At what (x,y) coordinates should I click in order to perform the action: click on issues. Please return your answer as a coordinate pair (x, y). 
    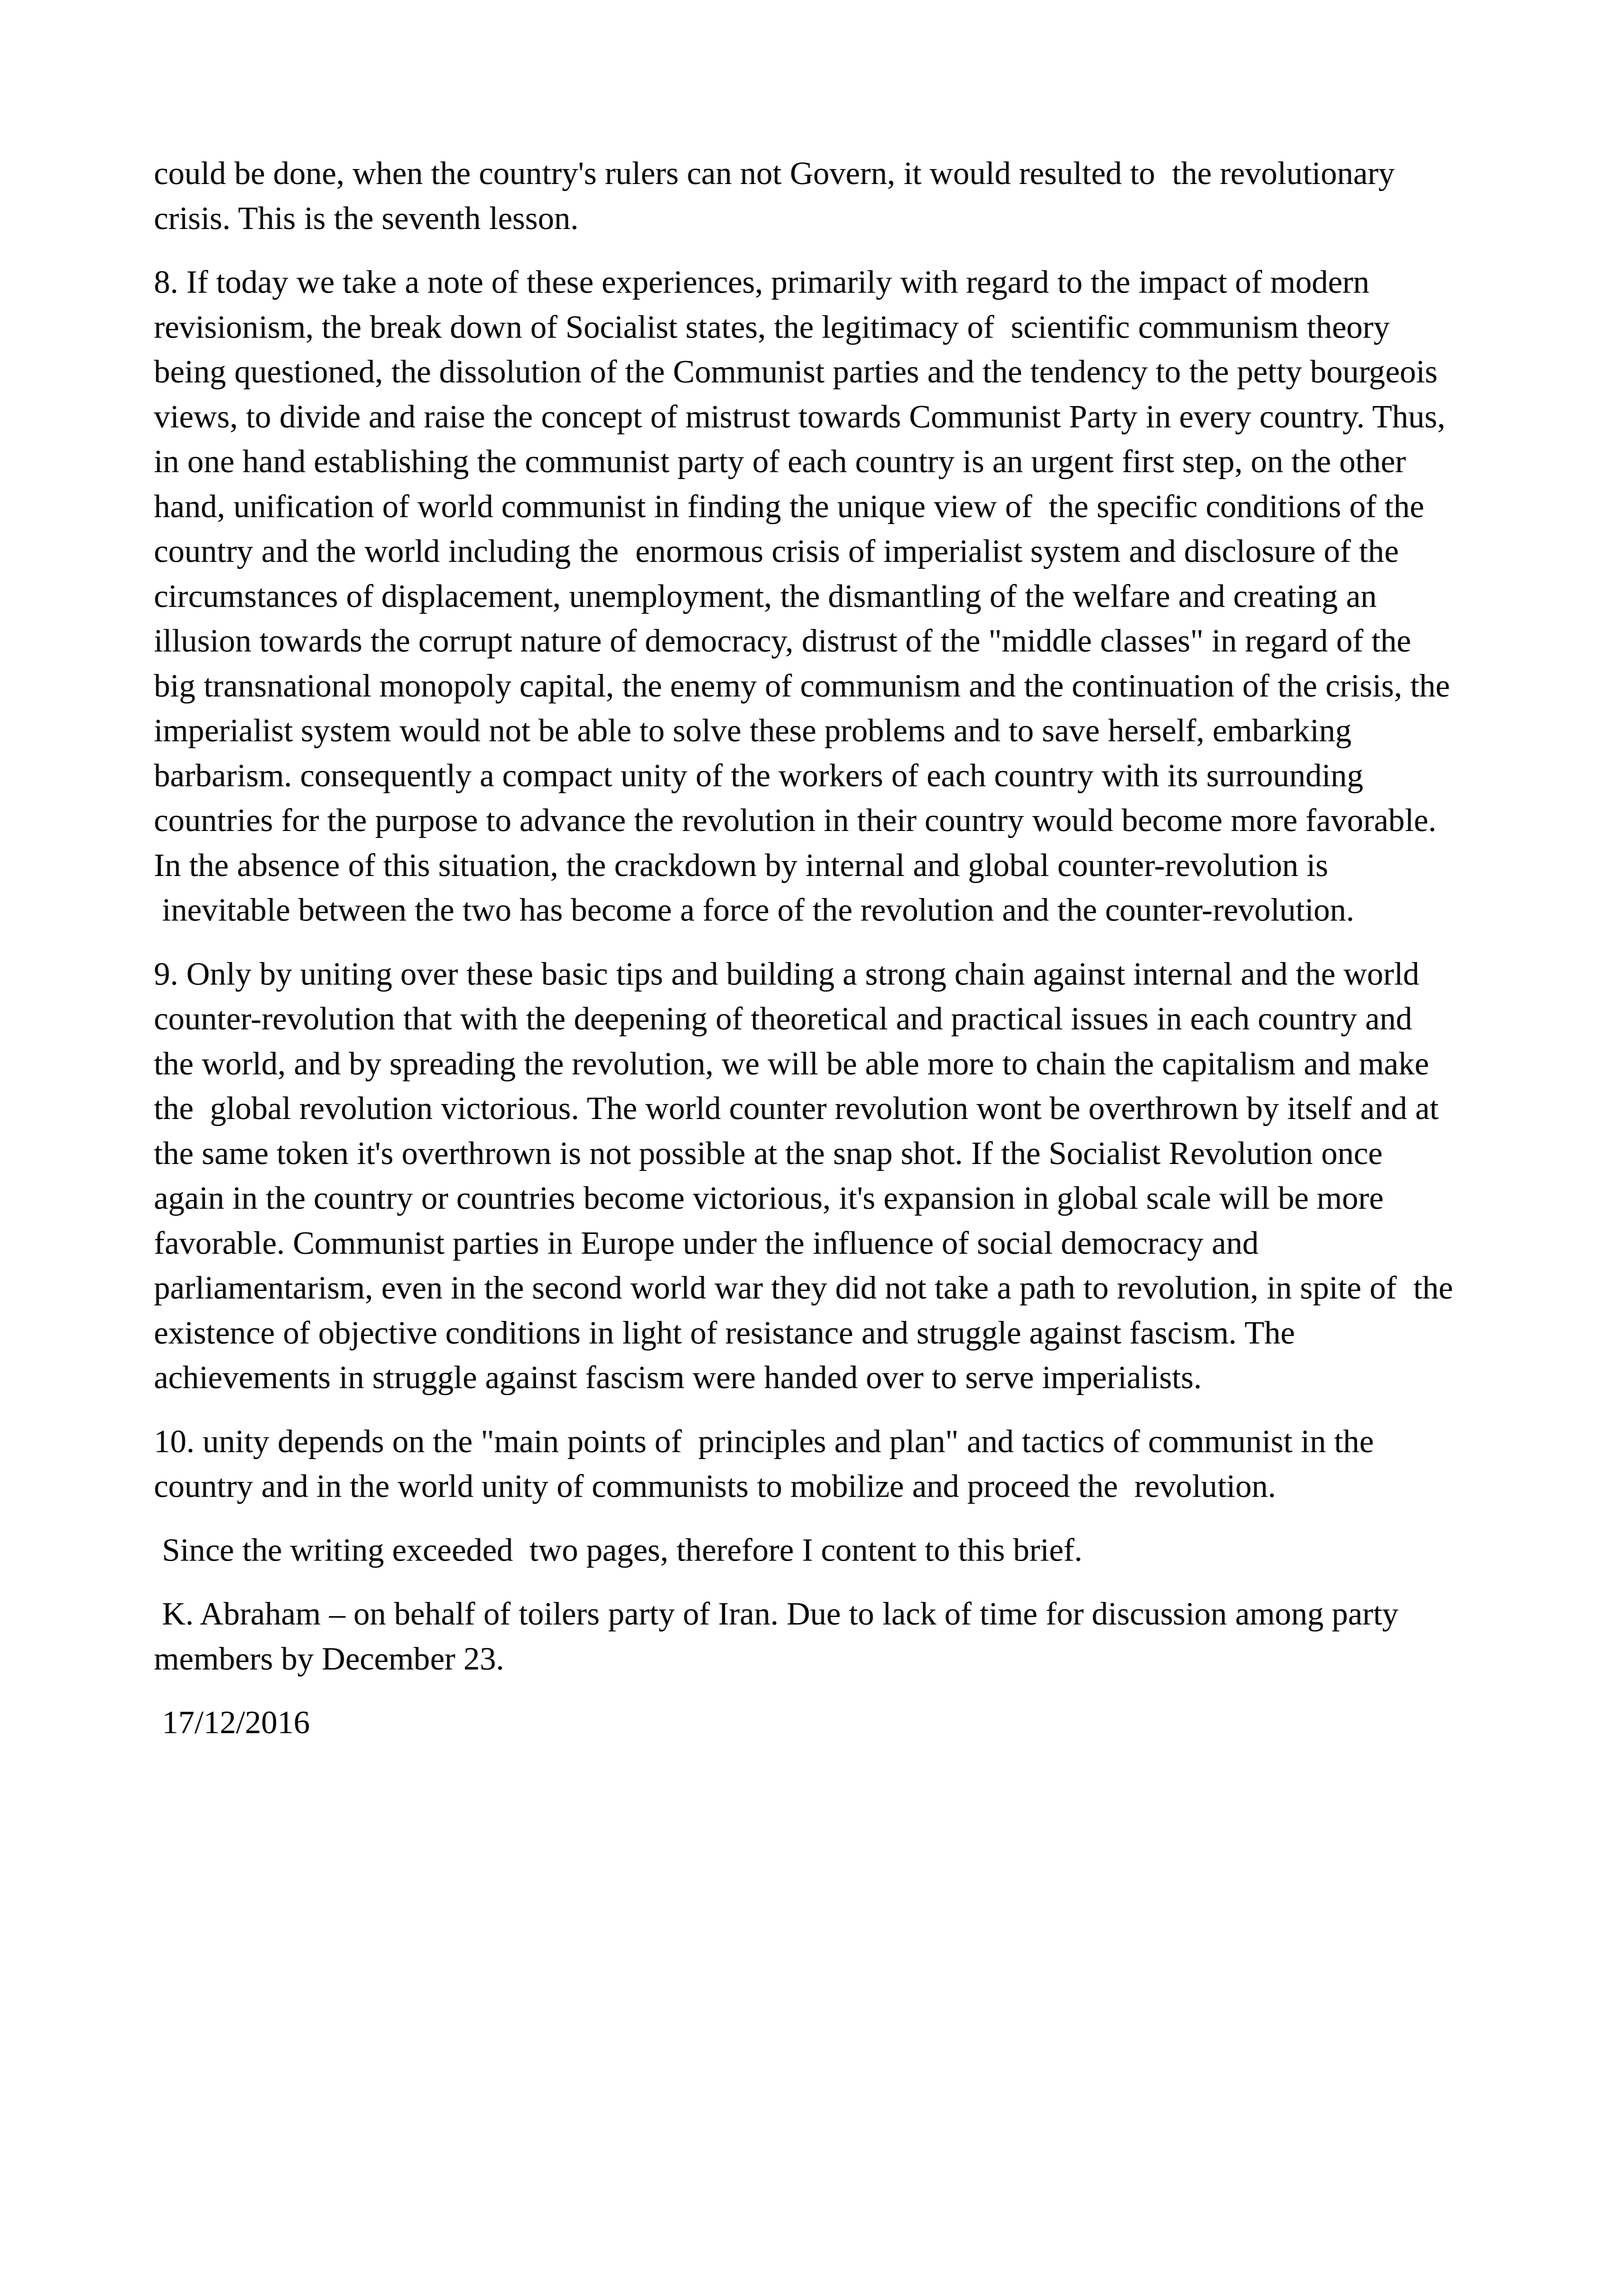
    Looking at the image, I should click on (1109, 1019).
